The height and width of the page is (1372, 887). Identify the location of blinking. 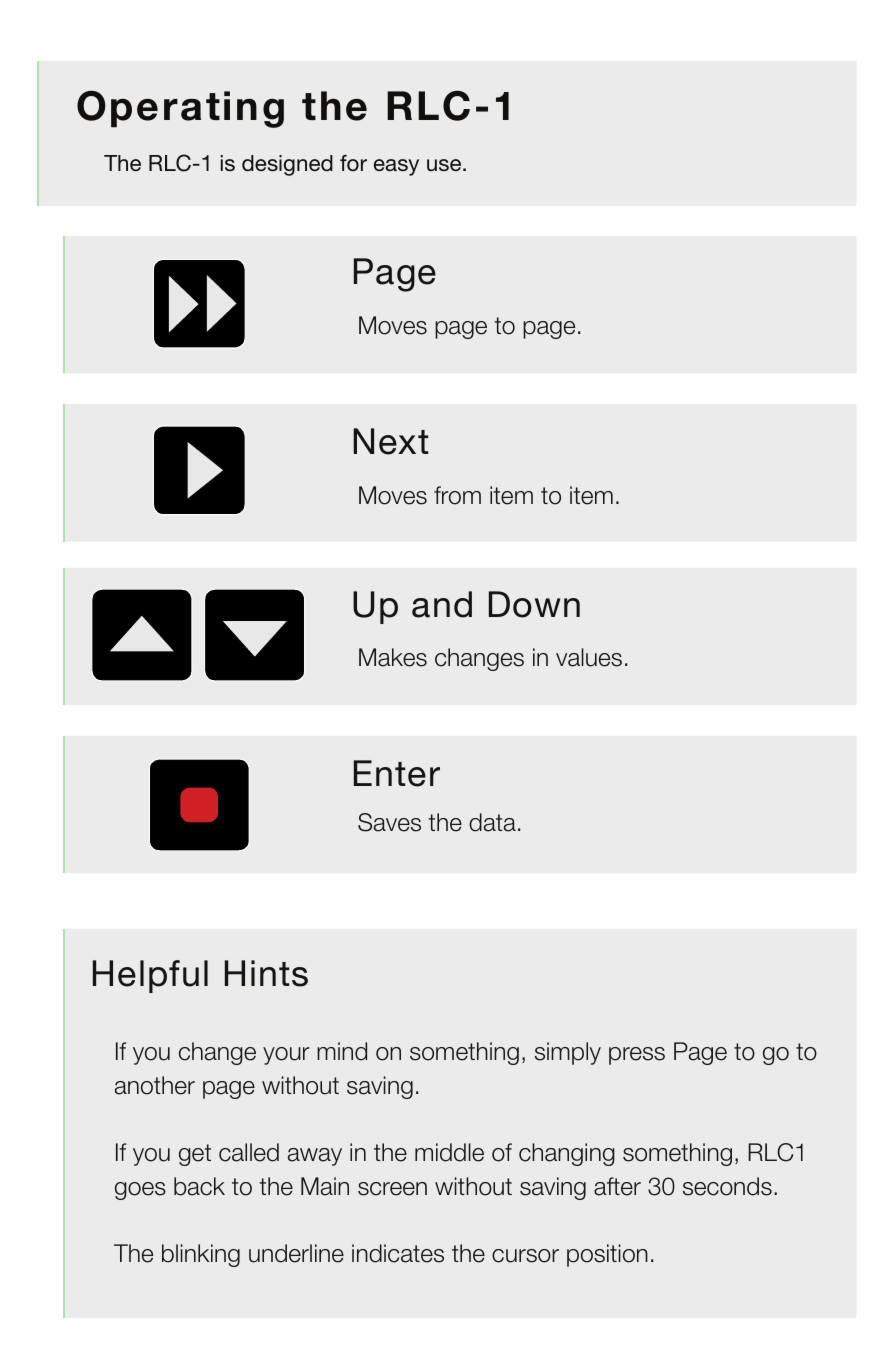
(201, 1255).
